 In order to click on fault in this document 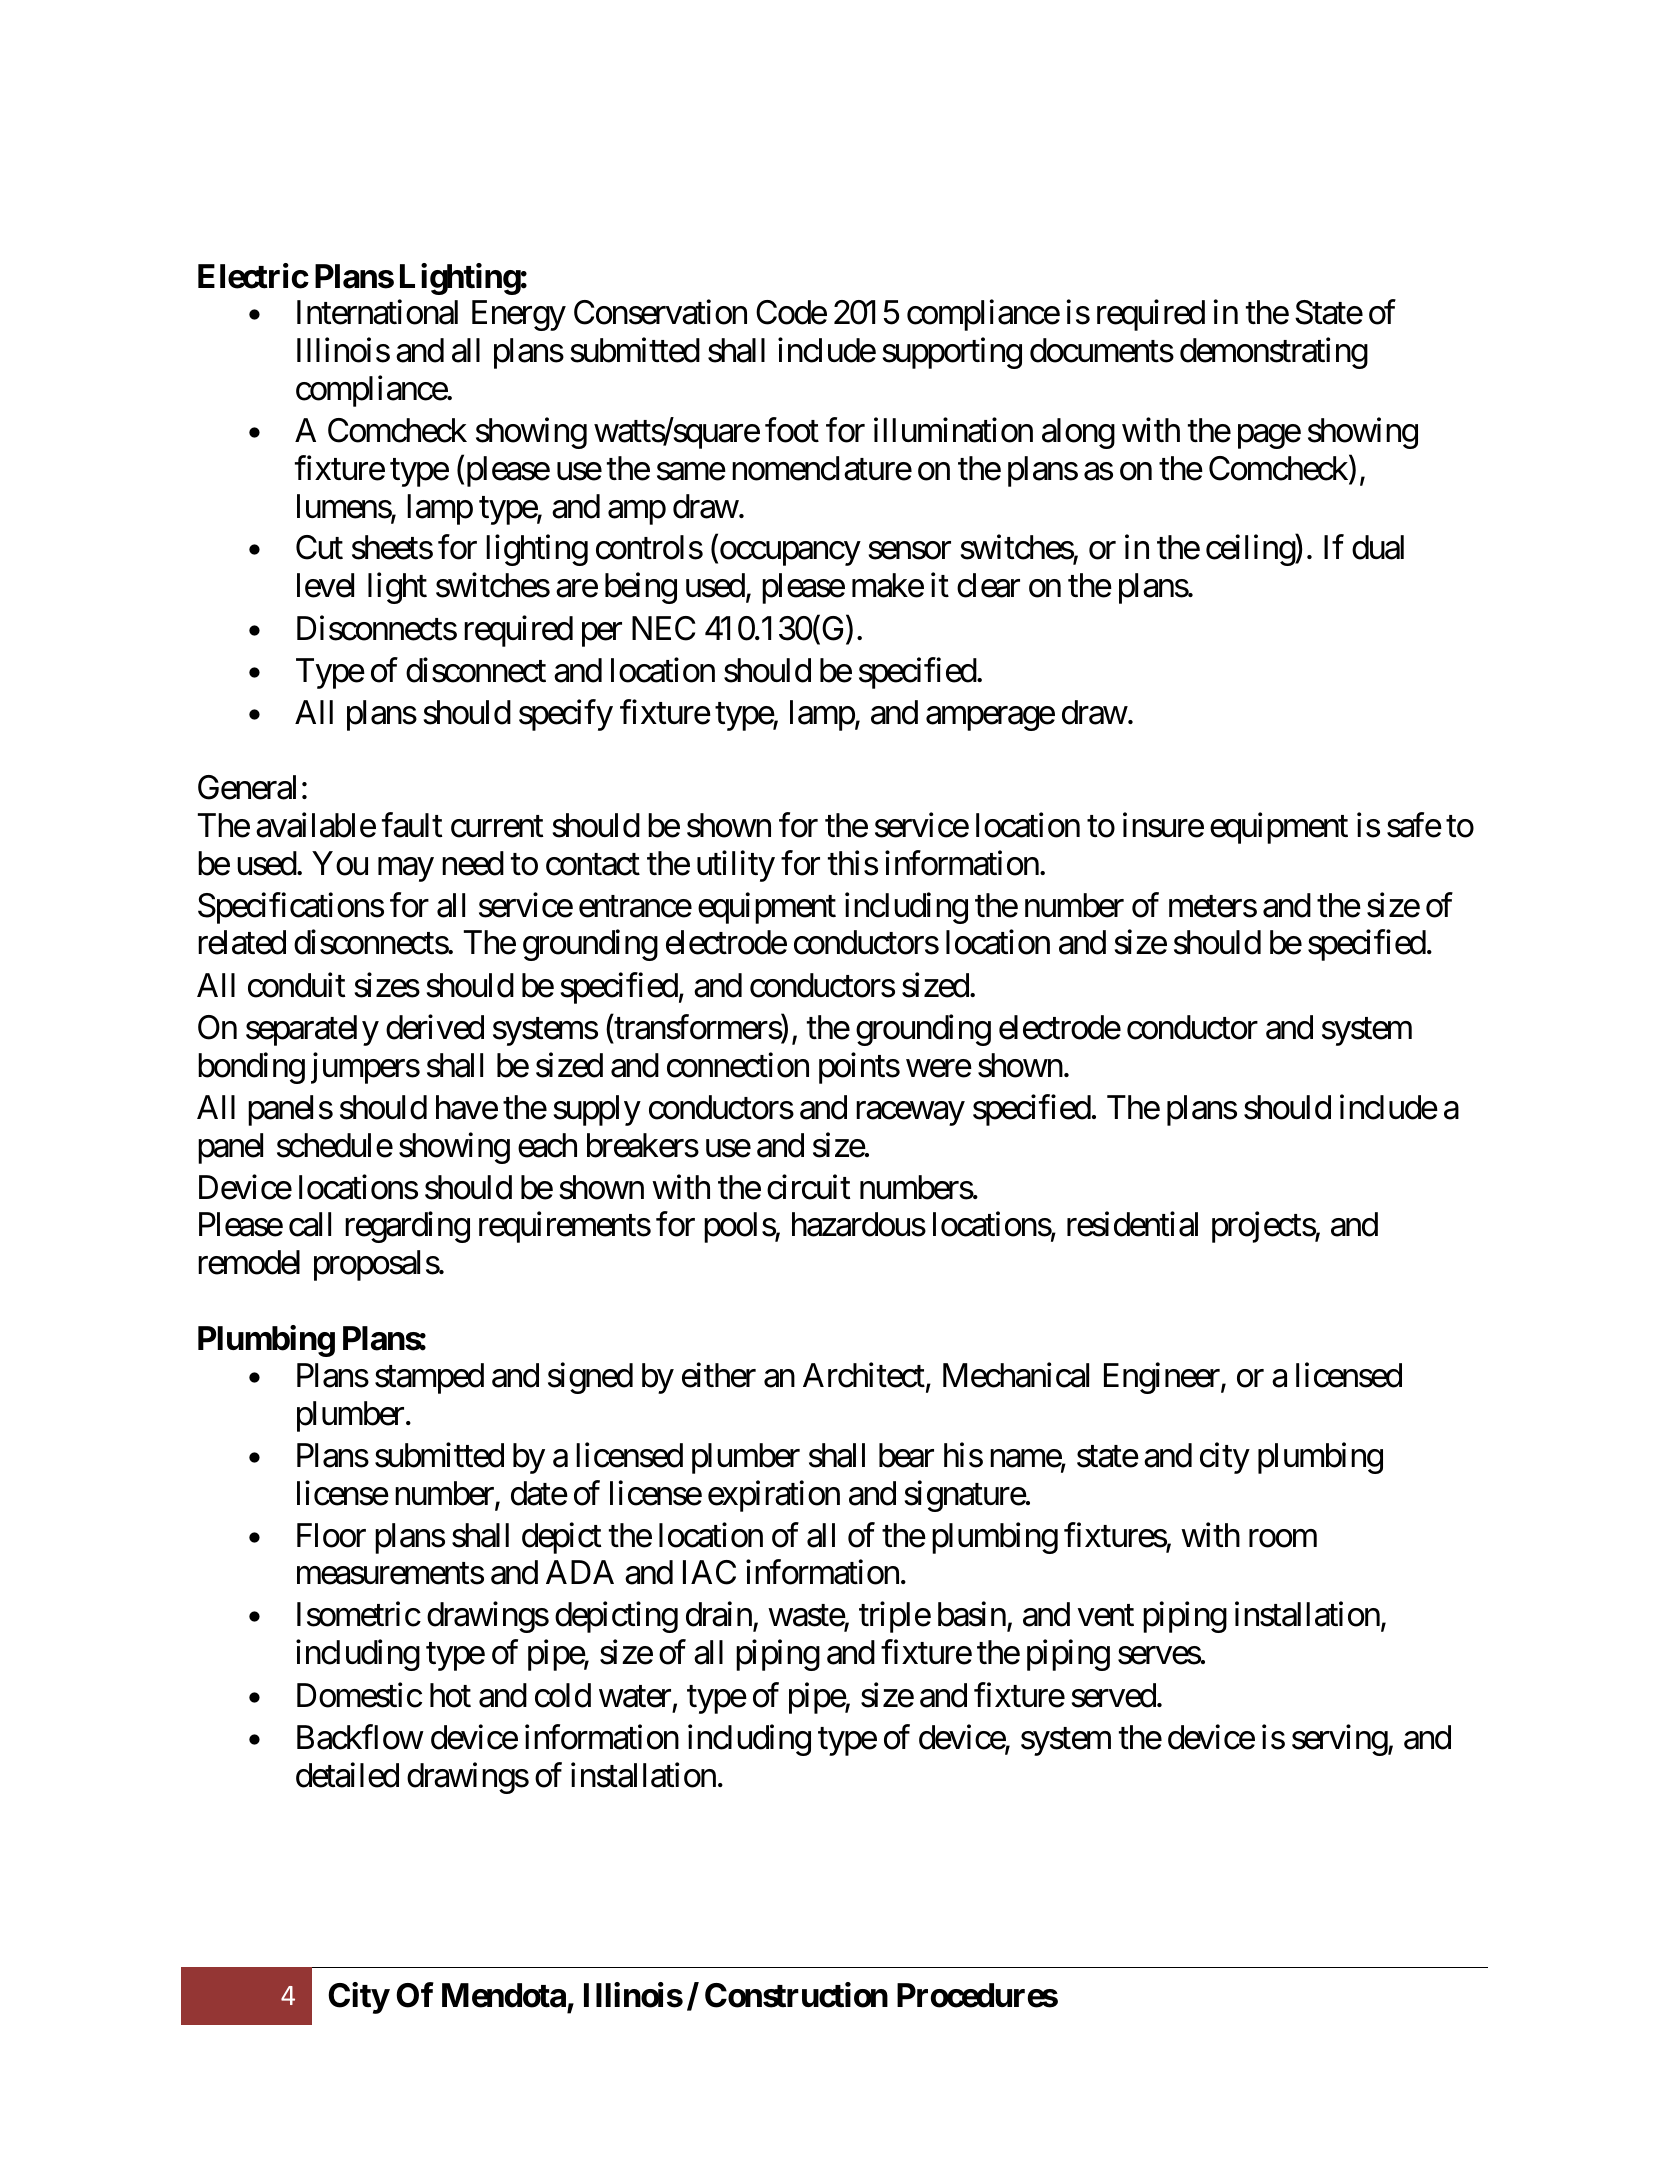, I will do `click(412, 825)`.
